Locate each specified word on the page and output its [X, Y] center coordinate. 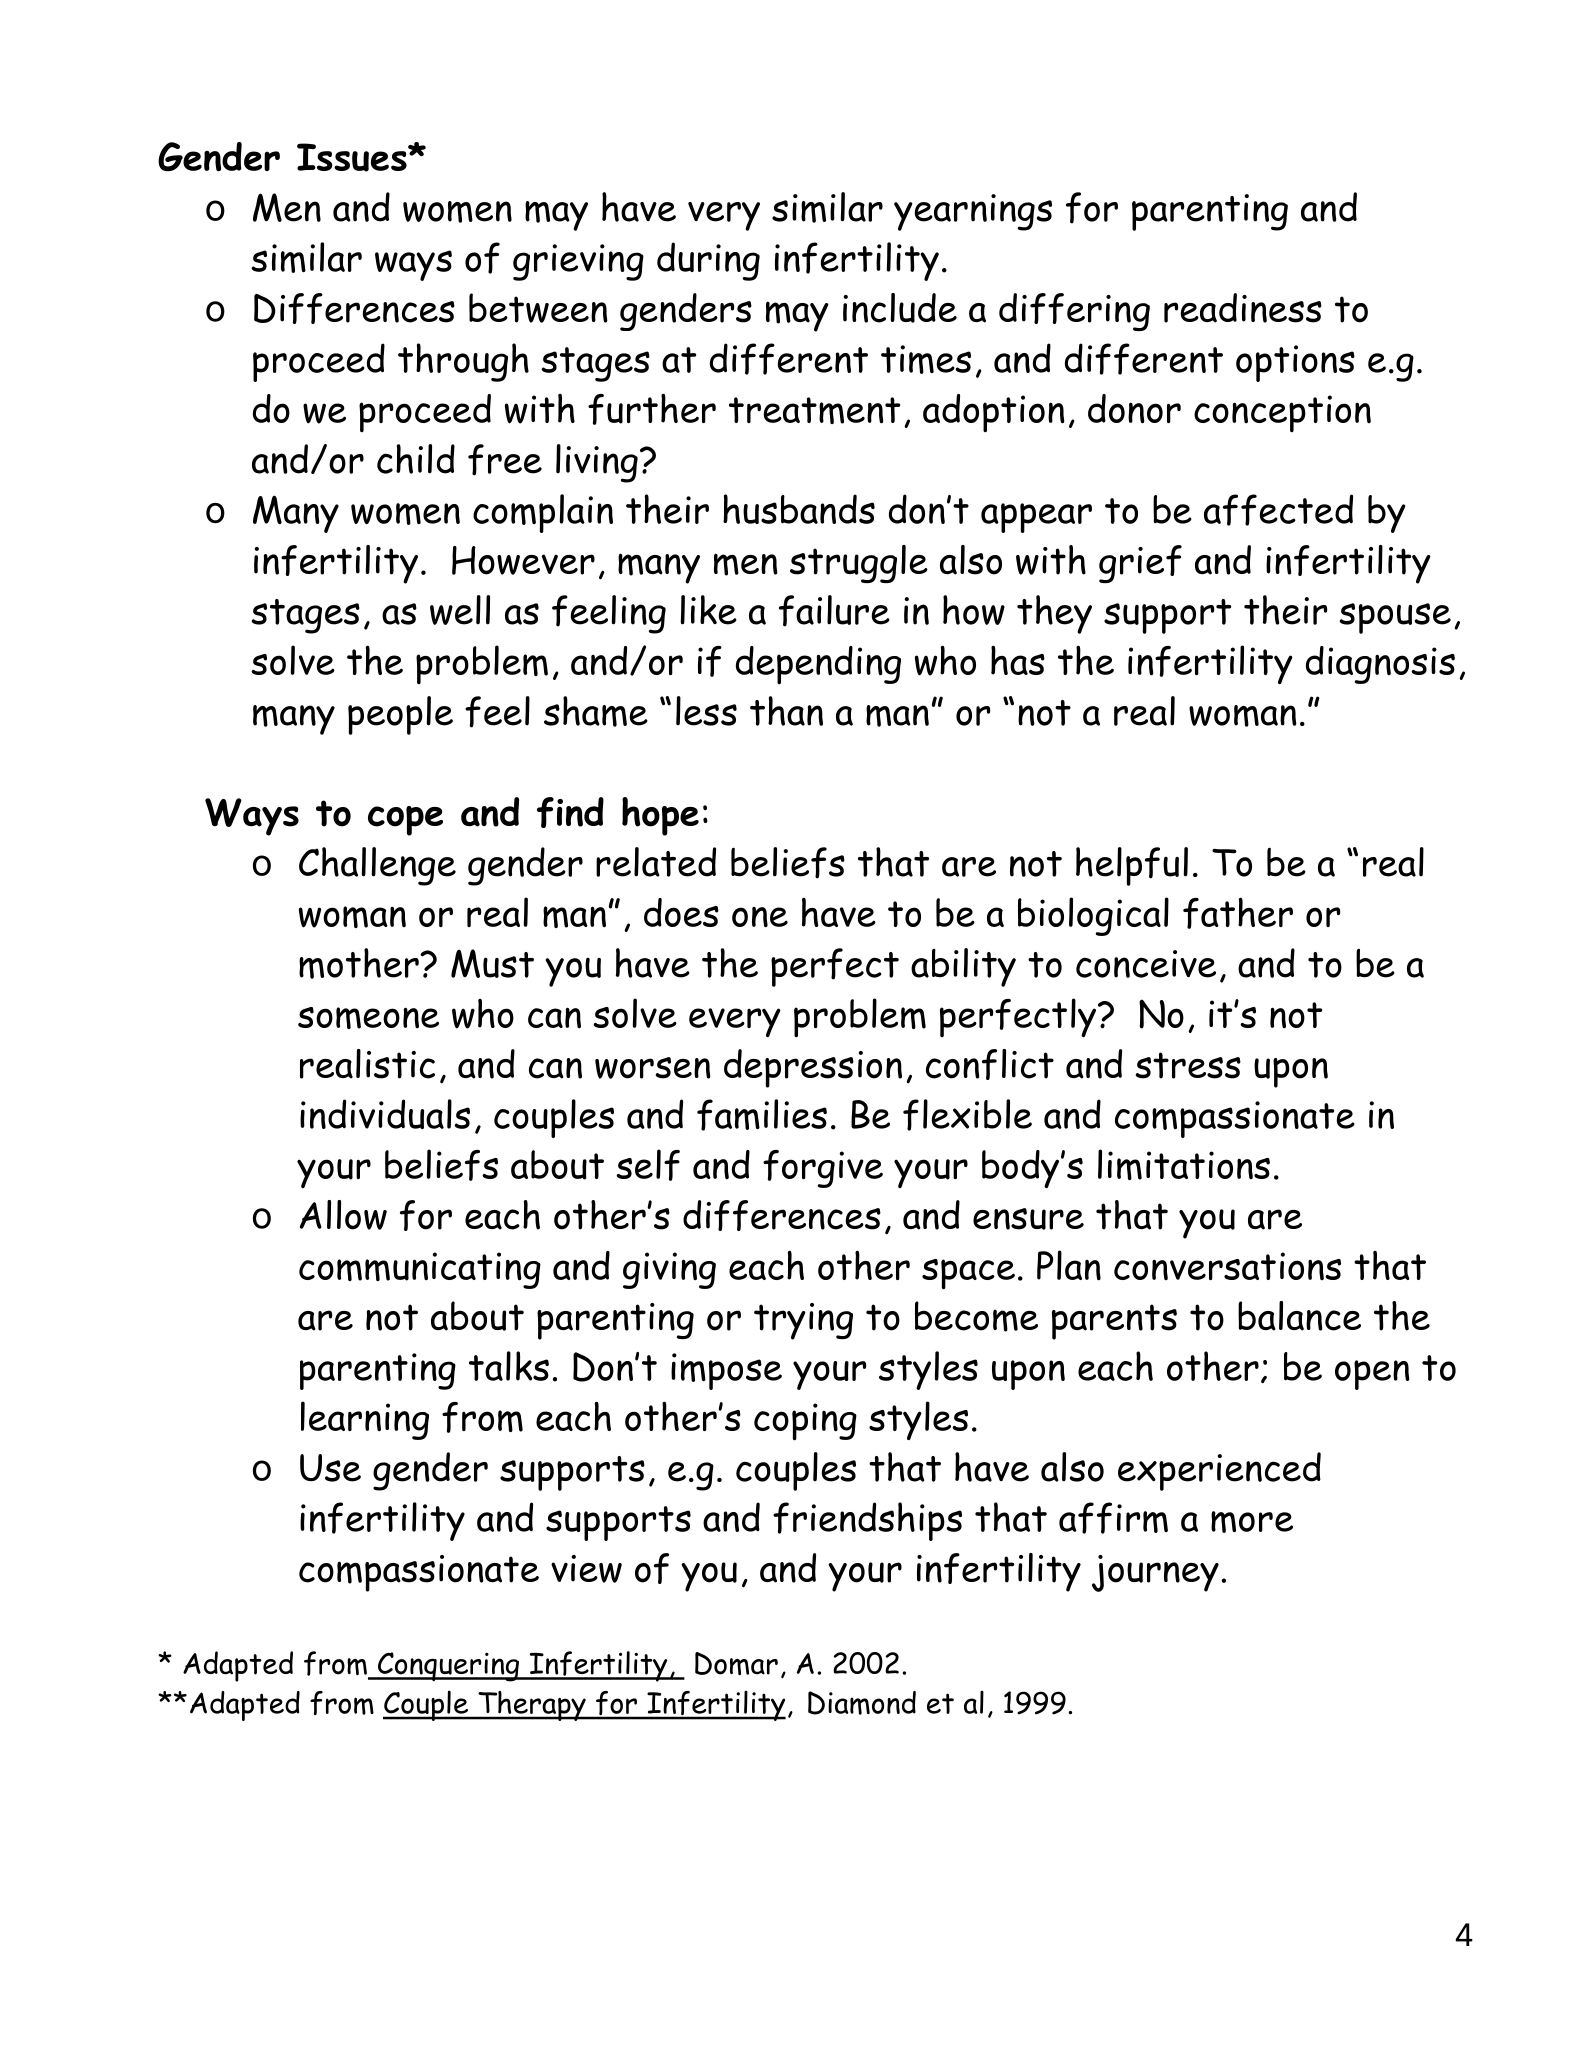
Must [492, 963]
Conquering [448, 1667]
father [1238, 913]
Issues [353, 157]
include [900, 308]
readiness [1243, 308]
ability [963, 967]
